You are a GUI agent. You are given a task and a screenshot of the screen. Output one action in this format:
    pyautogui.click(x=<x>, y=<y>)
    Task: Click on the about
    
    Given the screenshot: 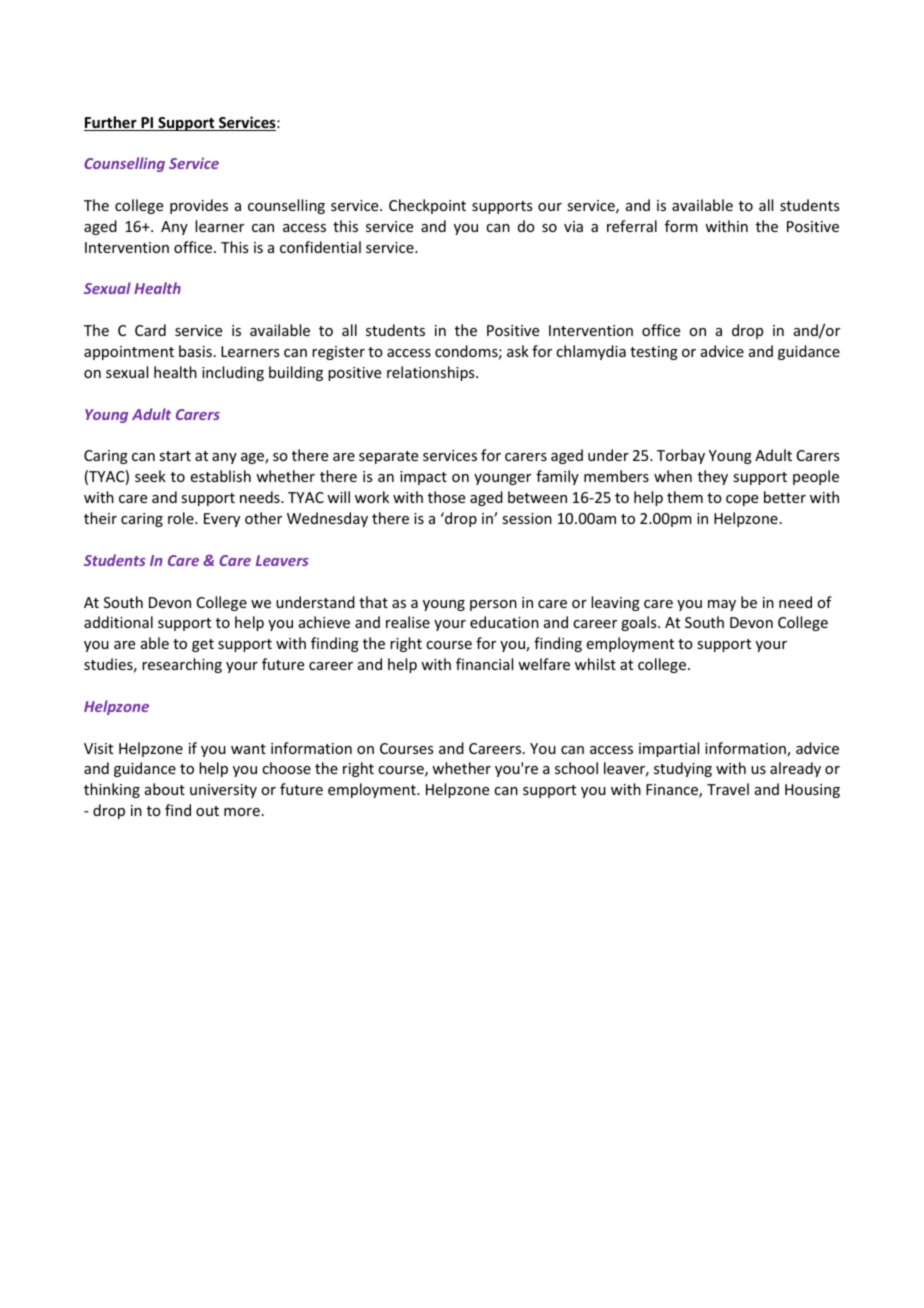 What is the action you would take?
    pyautogui.click(x=165, y=789)
